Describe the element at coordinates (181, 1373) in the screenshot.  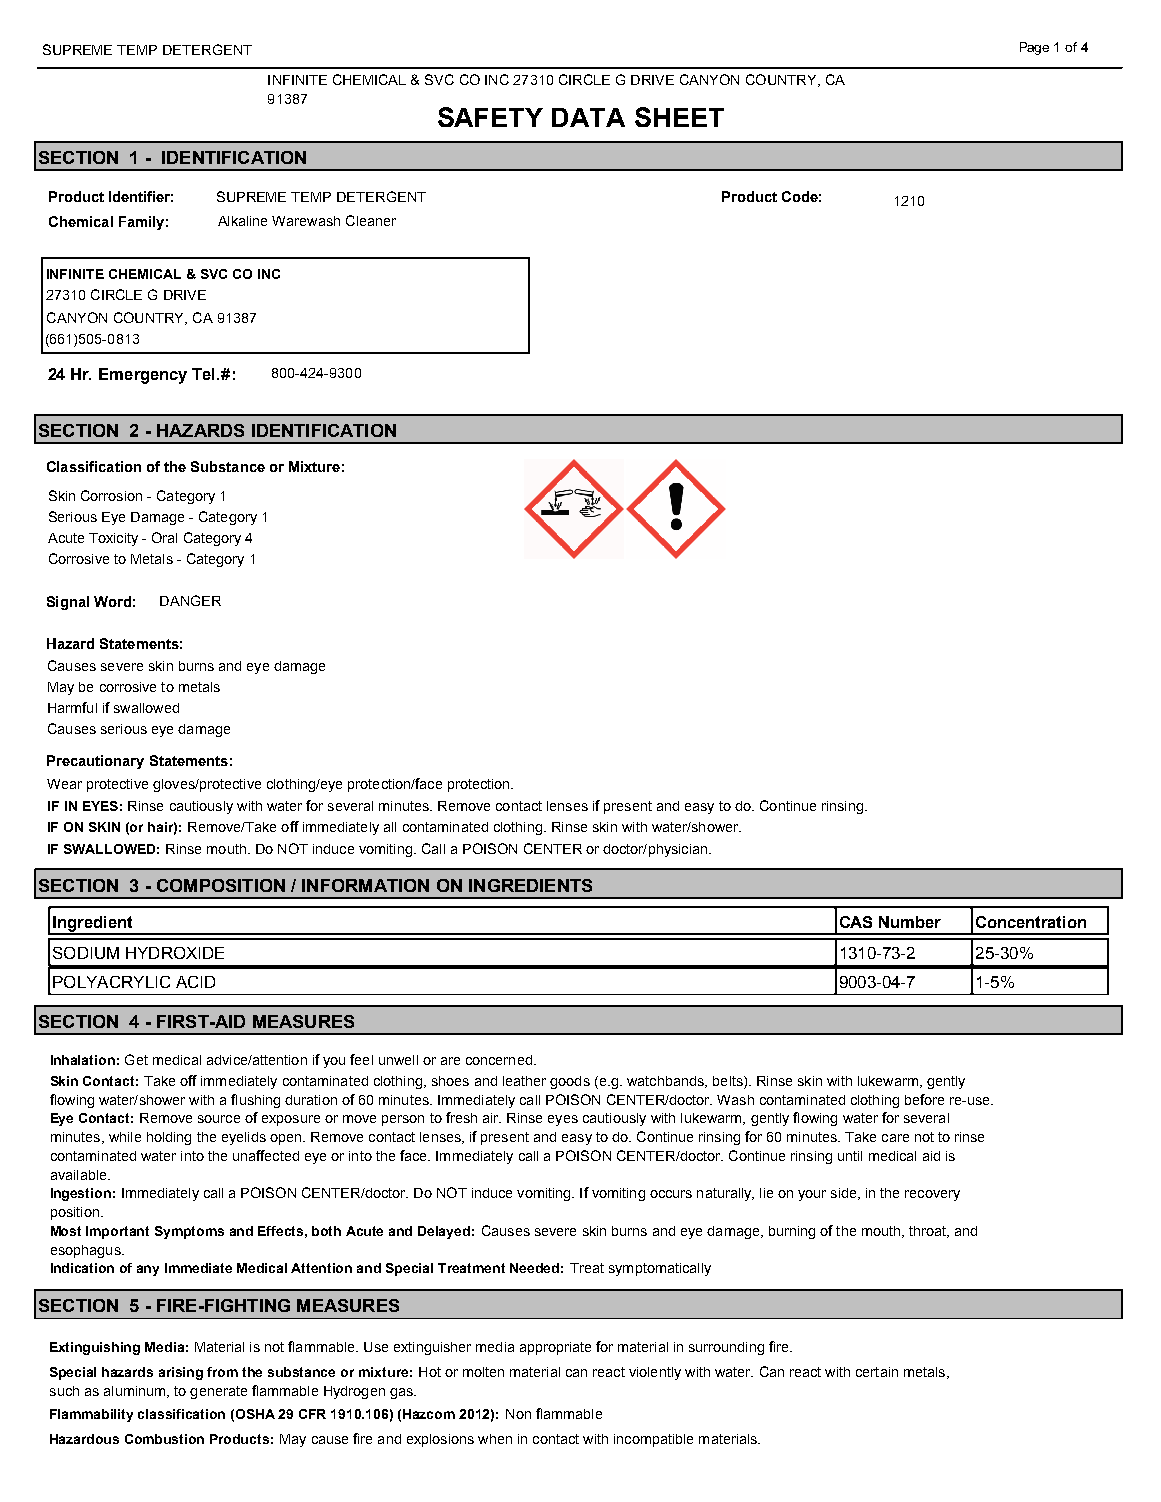
I see `arising` at that location.
